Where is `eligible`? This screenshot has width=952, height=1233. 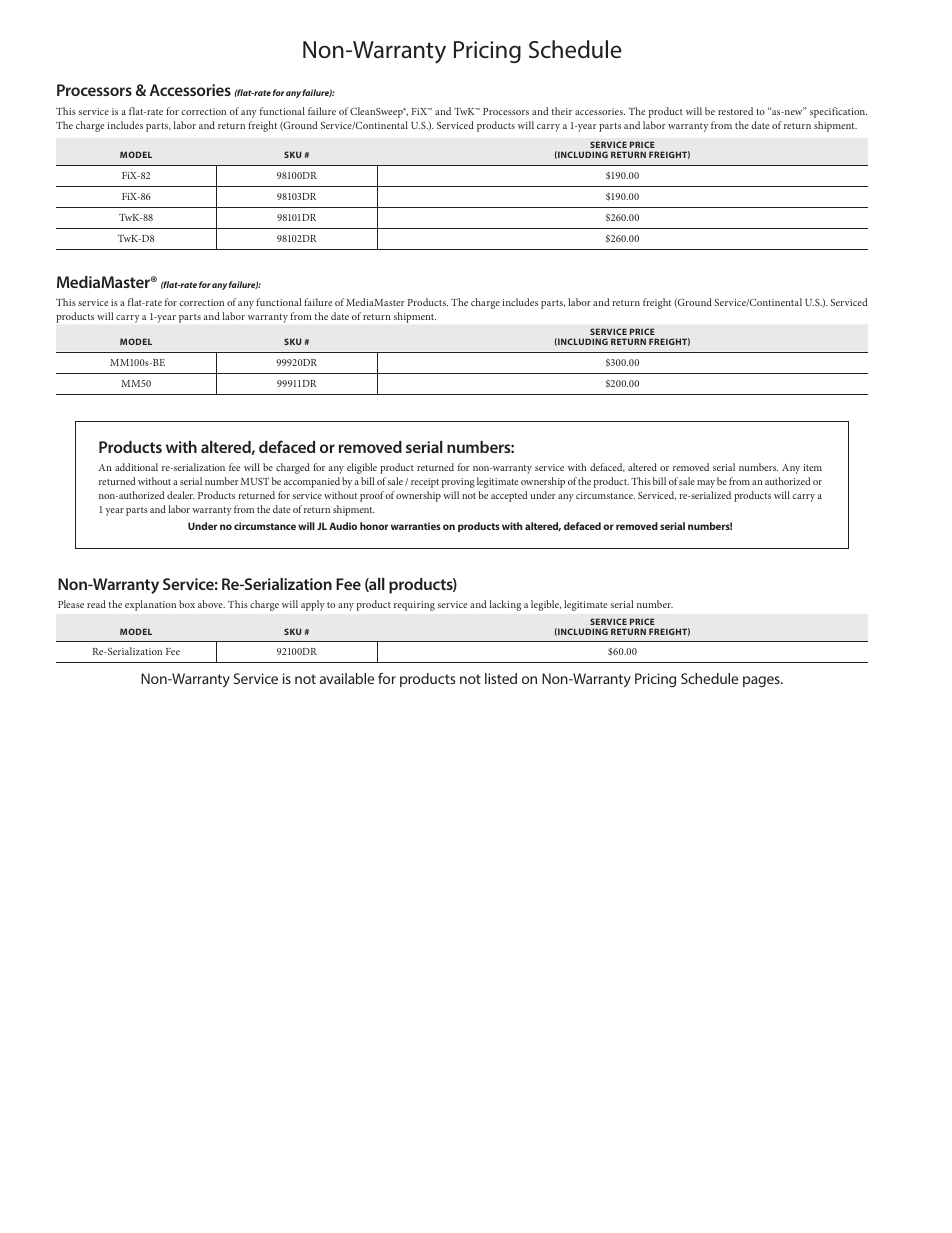
eligible is located at coordinates (362, 468).
